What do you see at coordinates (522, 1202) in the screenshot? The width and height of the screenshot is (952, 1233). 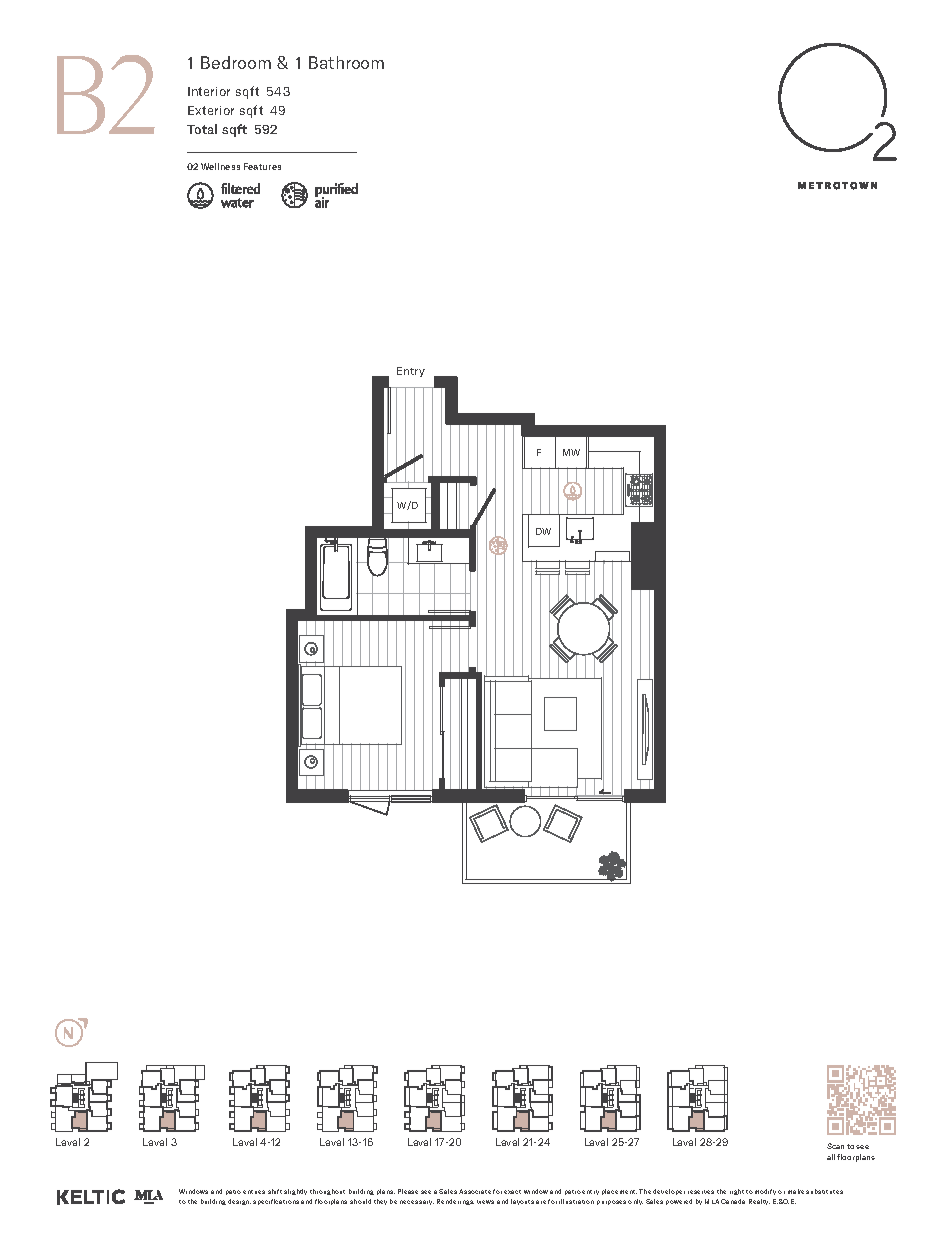 I see `layouts` at bounding box center [522, 1202].
